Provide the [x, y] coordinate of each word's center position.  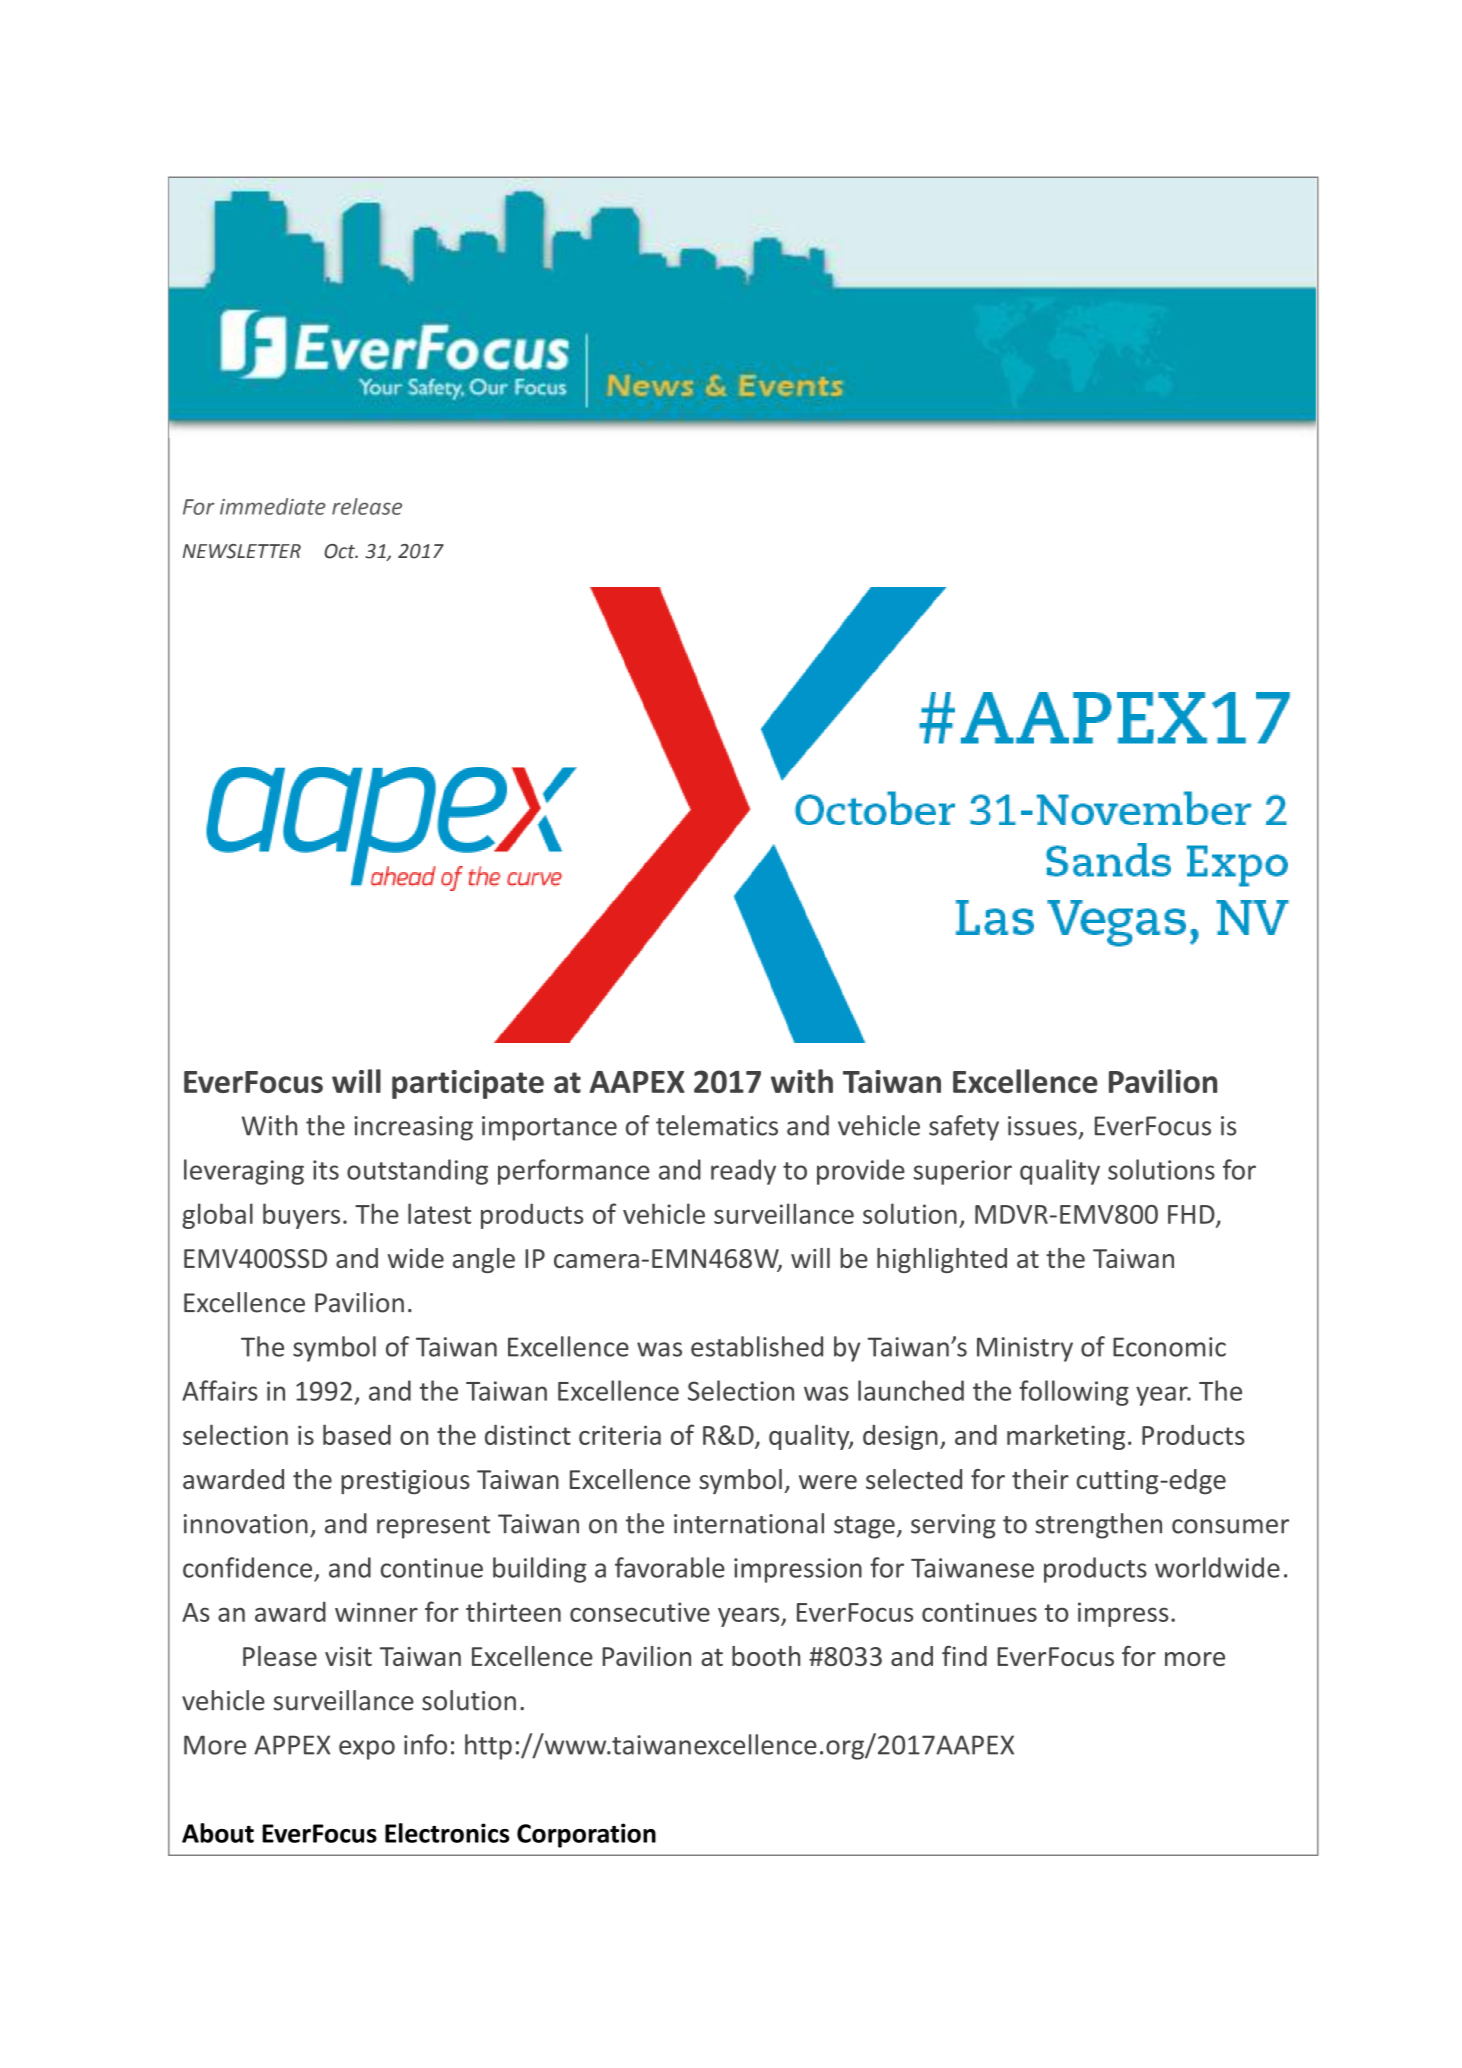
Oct [340, 551]
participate [468, 1084]
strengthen [1098, 1526]
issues [1042, 1126]
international [749, 1523]
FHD [1192, 1215]
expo [367, 1750]
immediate [273, 506]
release [367, 506]
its [326, 1170]
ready [743, 1172]
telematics [717, 1125]
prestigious [405, 1482]
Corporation [586, 1835]
